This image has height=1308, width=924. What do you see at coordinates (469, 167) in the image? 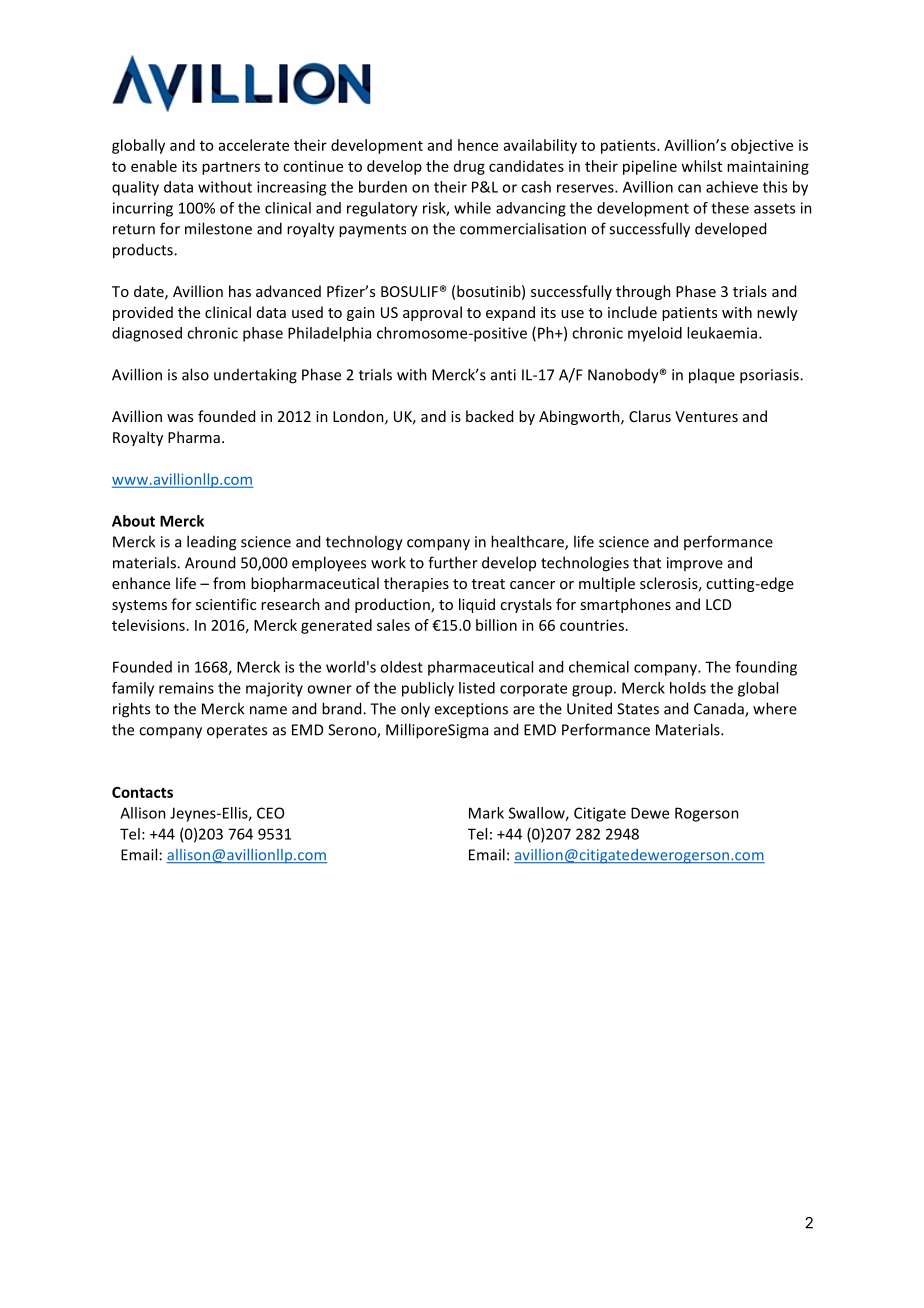
I see `drug` at bounding box center [469, 167].
